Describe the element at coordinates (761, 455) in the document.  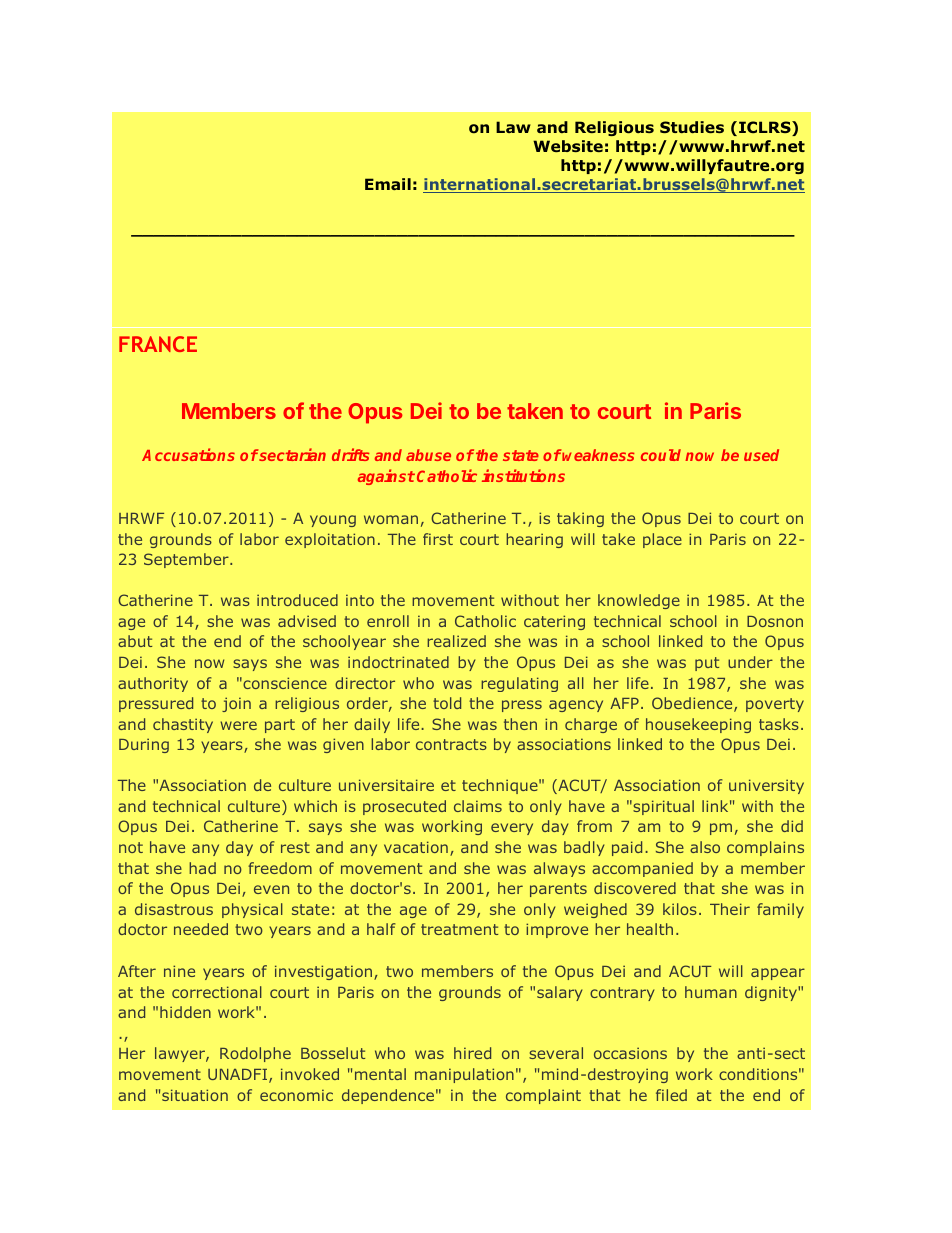
I see `used` at that location.
